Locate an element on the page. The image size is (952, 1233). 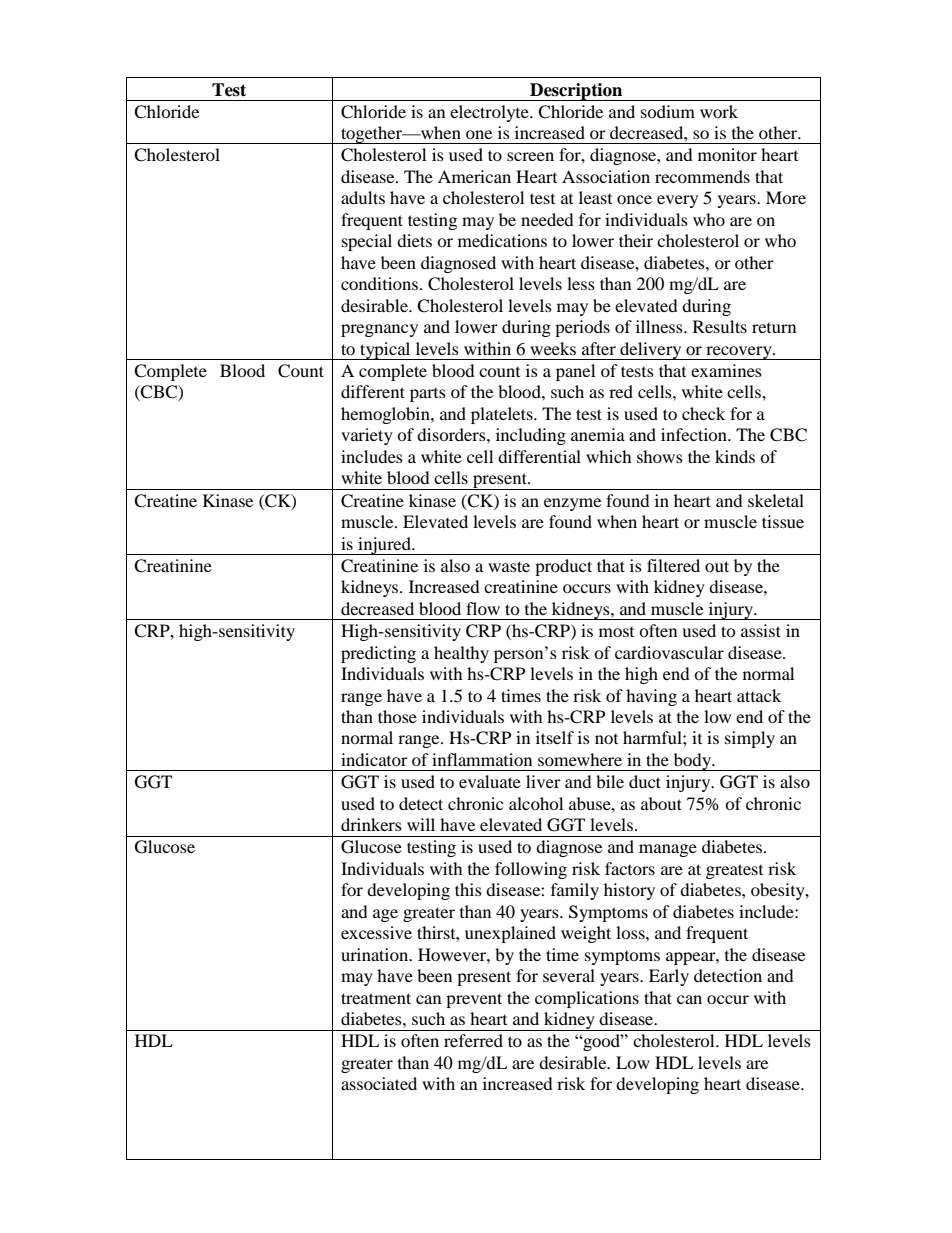
simply is located at coordinates (750, 739).
